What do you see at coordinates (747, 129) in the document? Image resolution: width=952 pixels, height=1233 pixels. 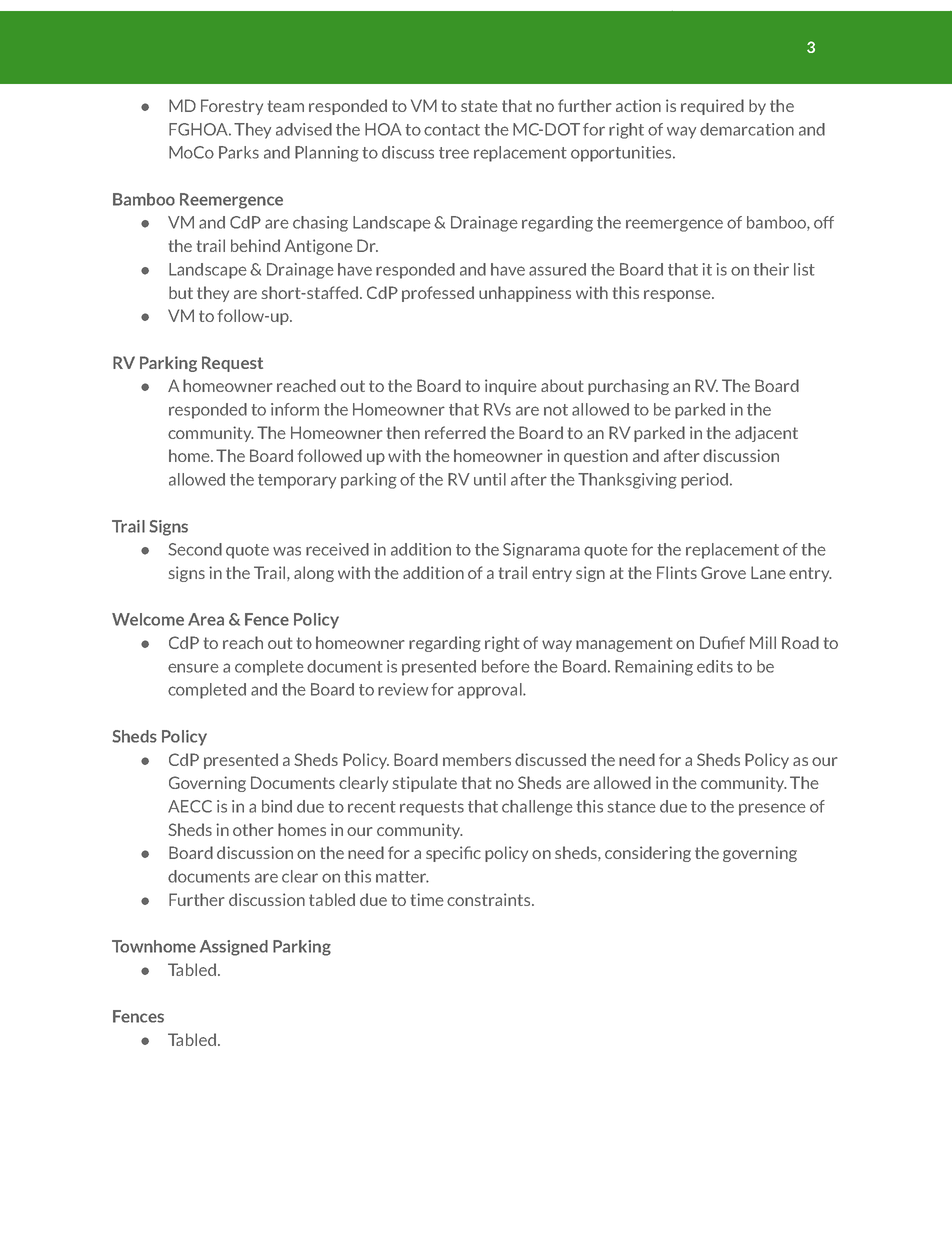 I see `demarcation` at bounding box center [747, 129].
